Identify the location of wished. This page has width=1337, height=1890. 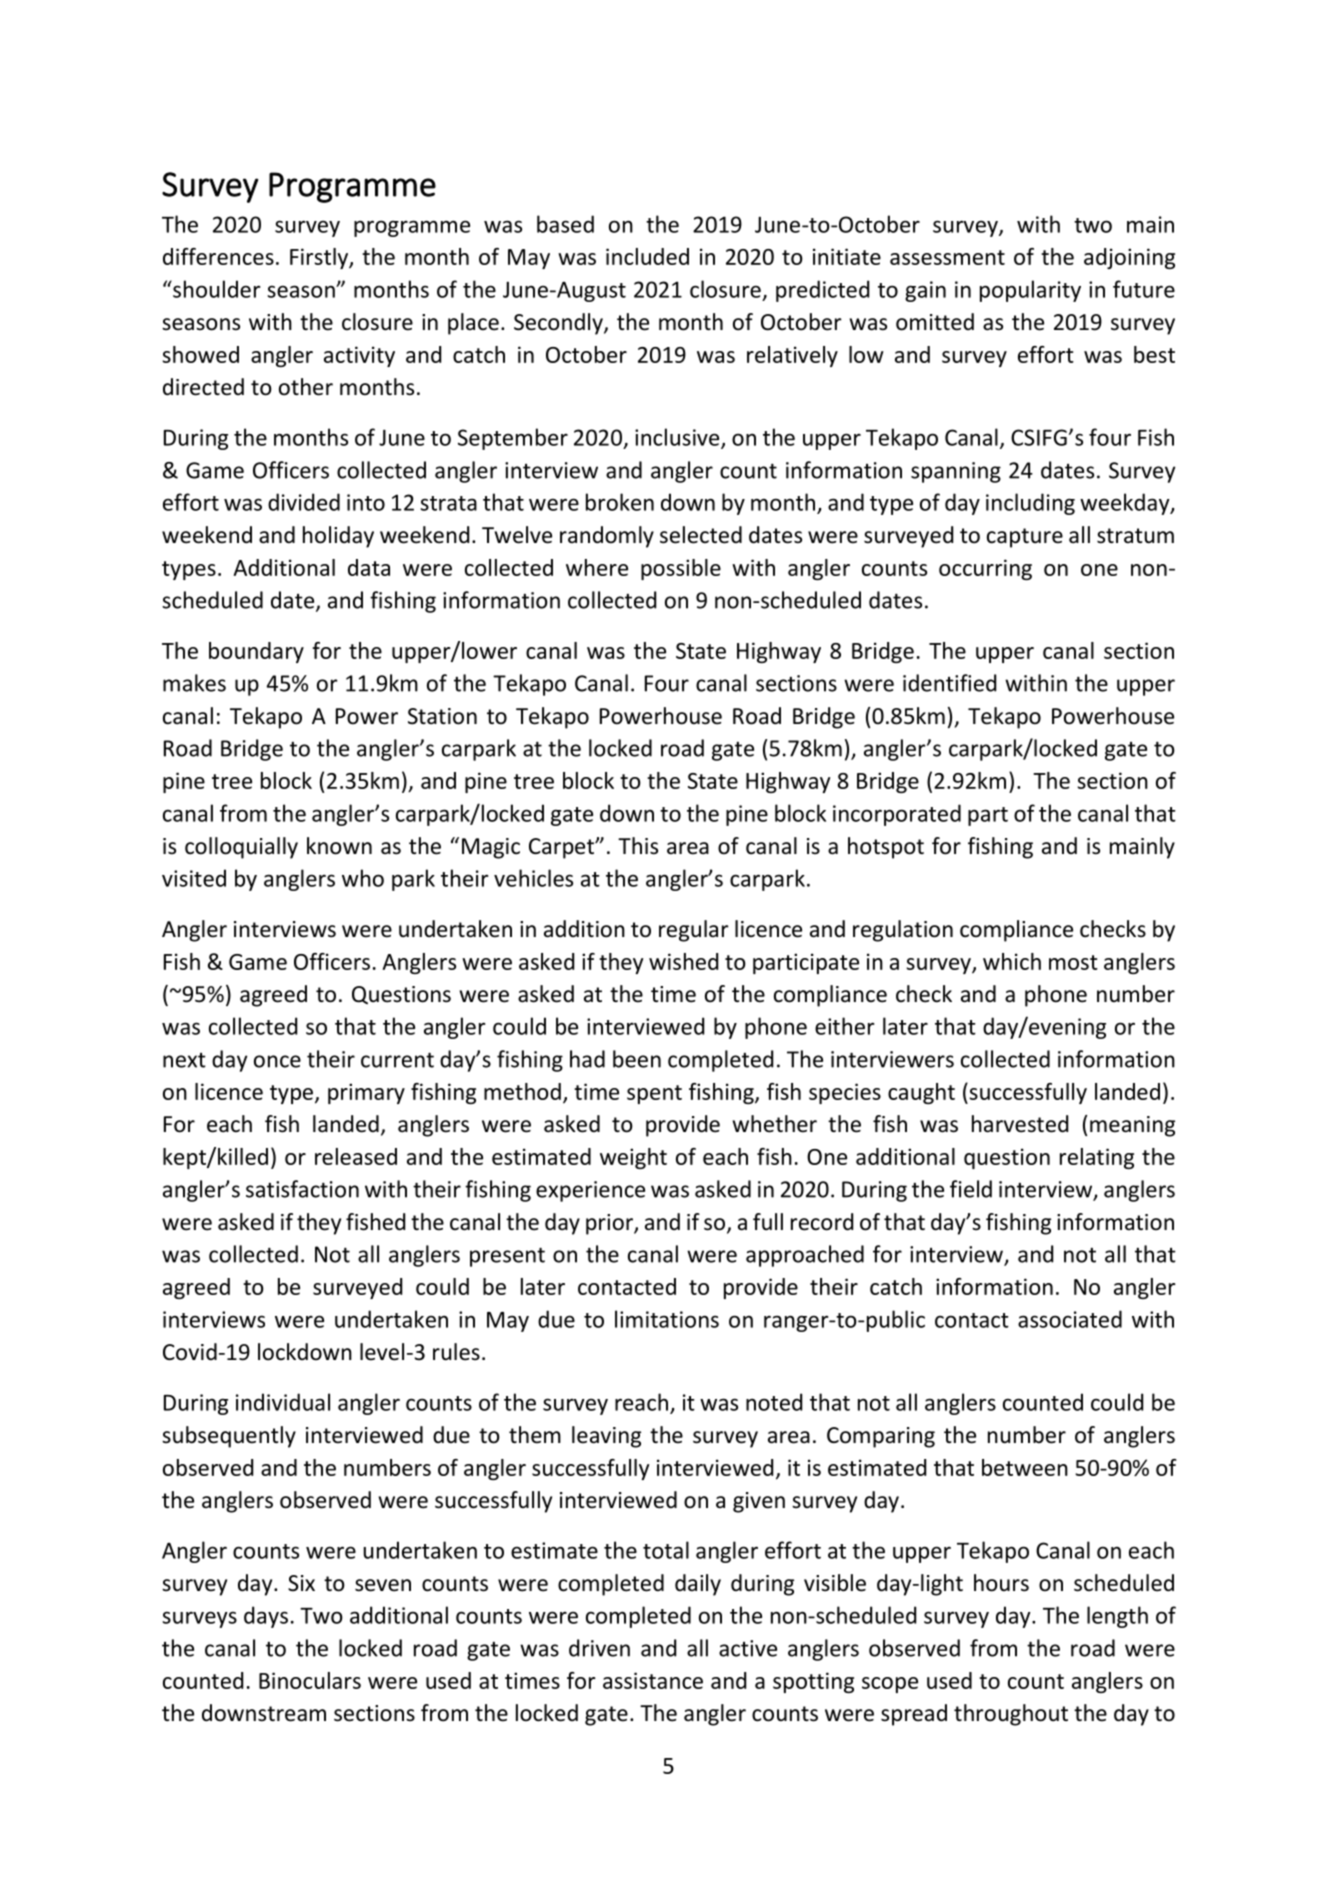
(683, 961).
